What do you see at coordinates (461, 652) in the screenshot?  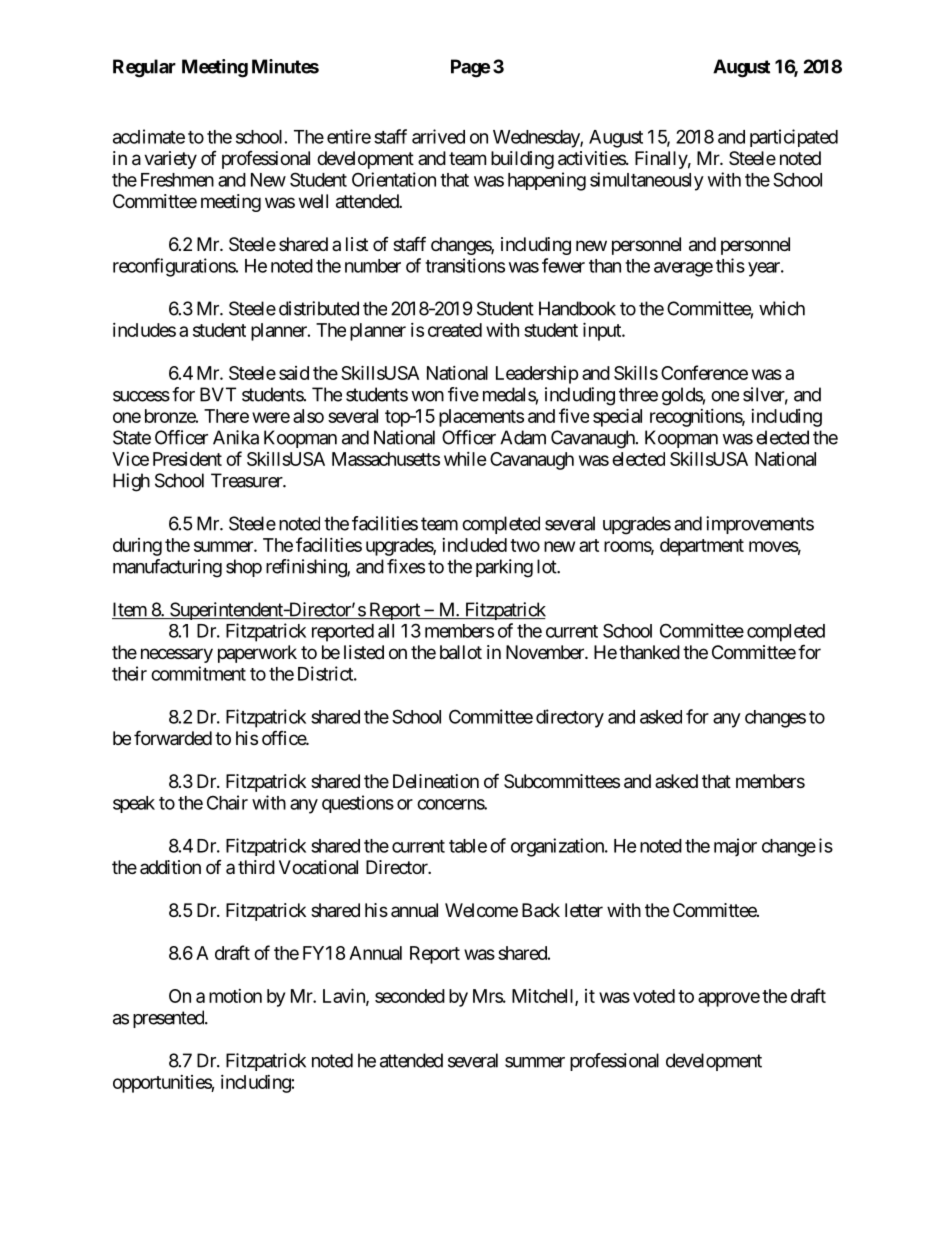 I see `ballot` at bounding box center [461, 652].
